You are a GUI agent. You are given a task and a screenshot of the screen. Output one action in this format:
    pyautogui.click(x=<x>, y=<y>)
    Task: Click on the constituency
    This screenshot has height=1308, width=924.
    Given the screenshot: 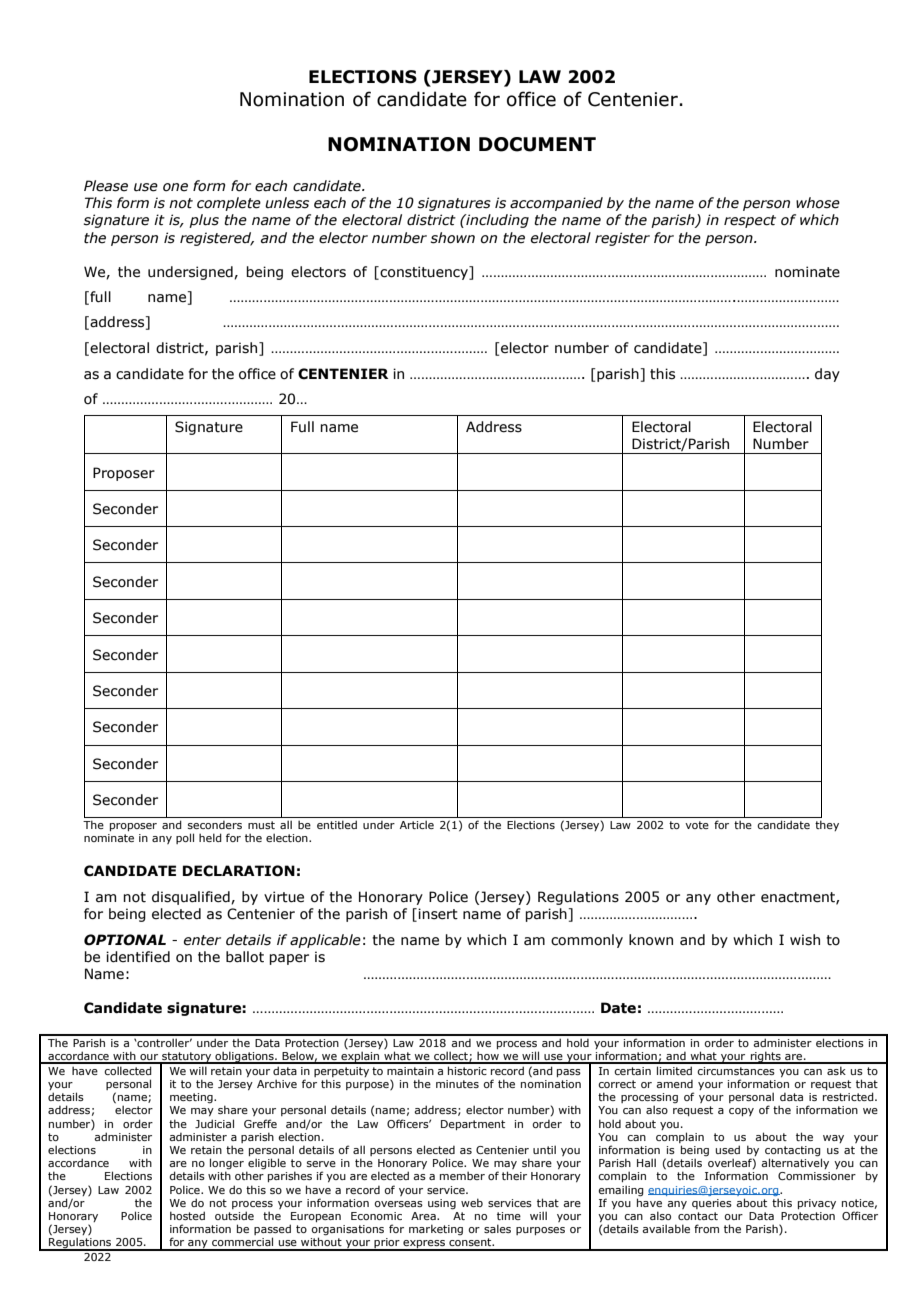 What is the action you would take?
    pyautogui.click(x=424, y=273)
